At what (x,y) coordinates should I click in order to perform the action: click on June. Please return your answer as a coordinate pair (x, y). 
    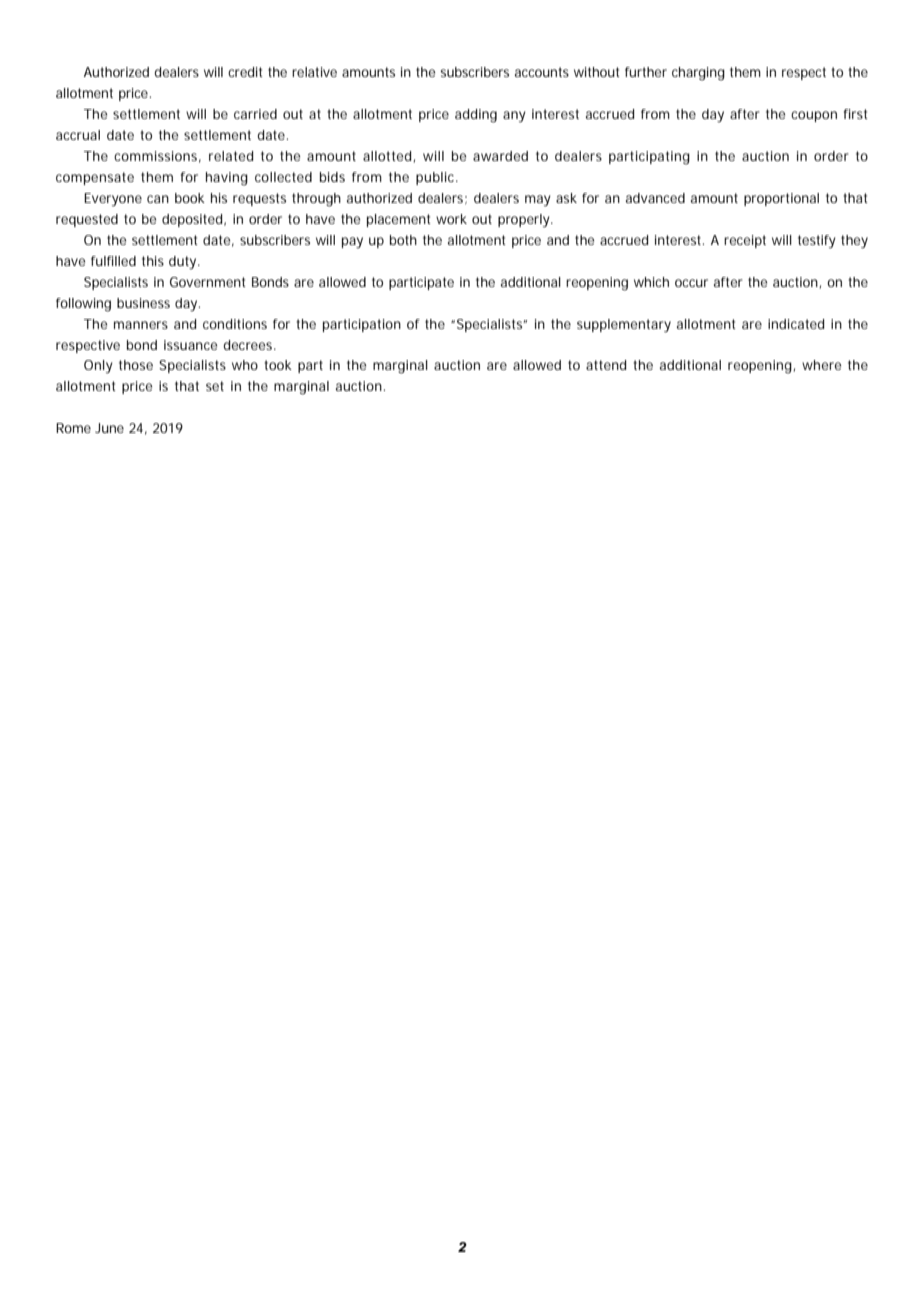
    Looking at the image, I should click on (109, 428).
